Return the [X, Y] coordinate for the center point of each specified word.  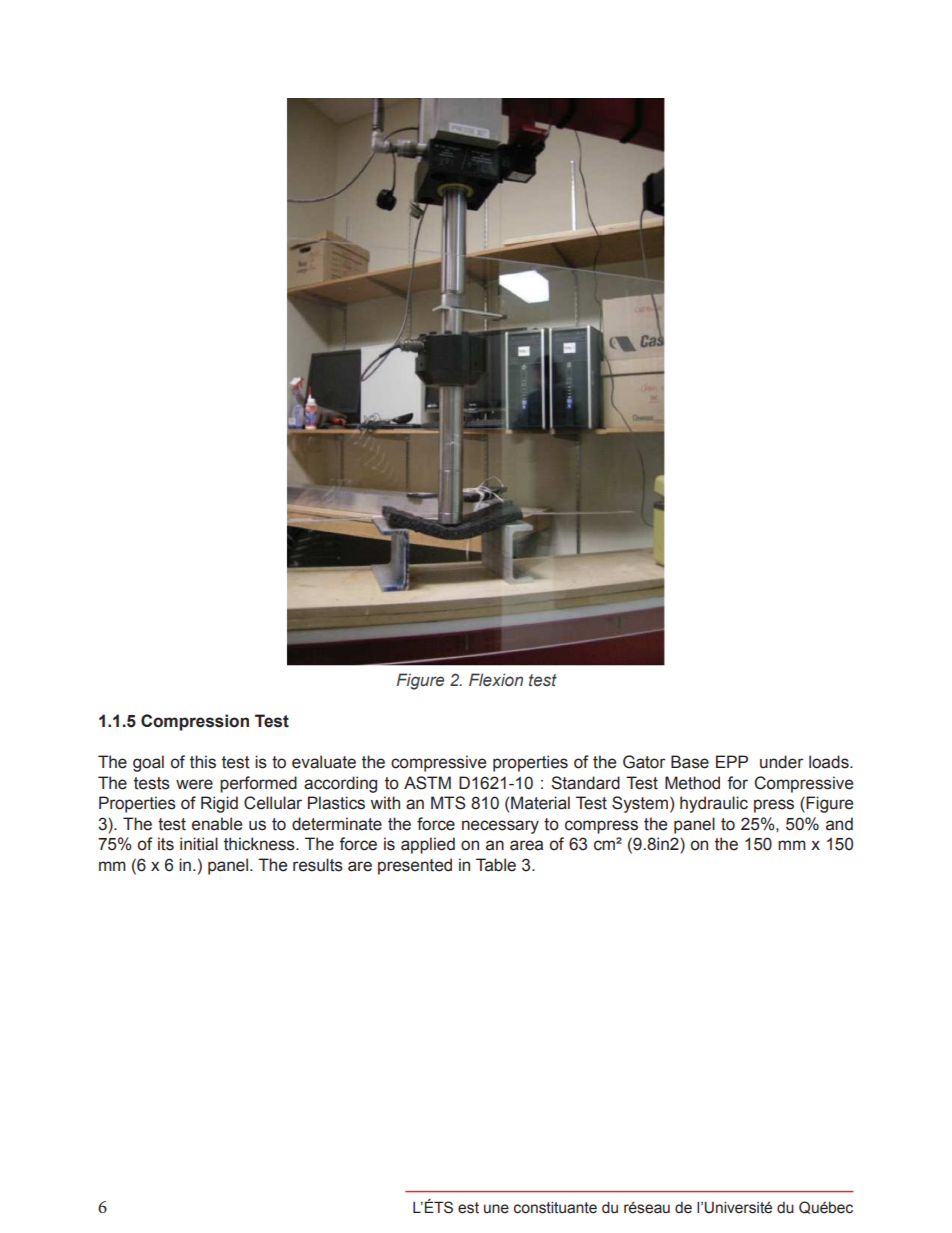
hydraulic [714, 804]
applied [428, 845]
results [318, 865]
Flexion [496, 680]
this [203, 762]
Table [496, 865]
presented [415, 866]
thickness [260, 844]
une [496, 1209]
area [526, 845]
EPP [732, 761]
